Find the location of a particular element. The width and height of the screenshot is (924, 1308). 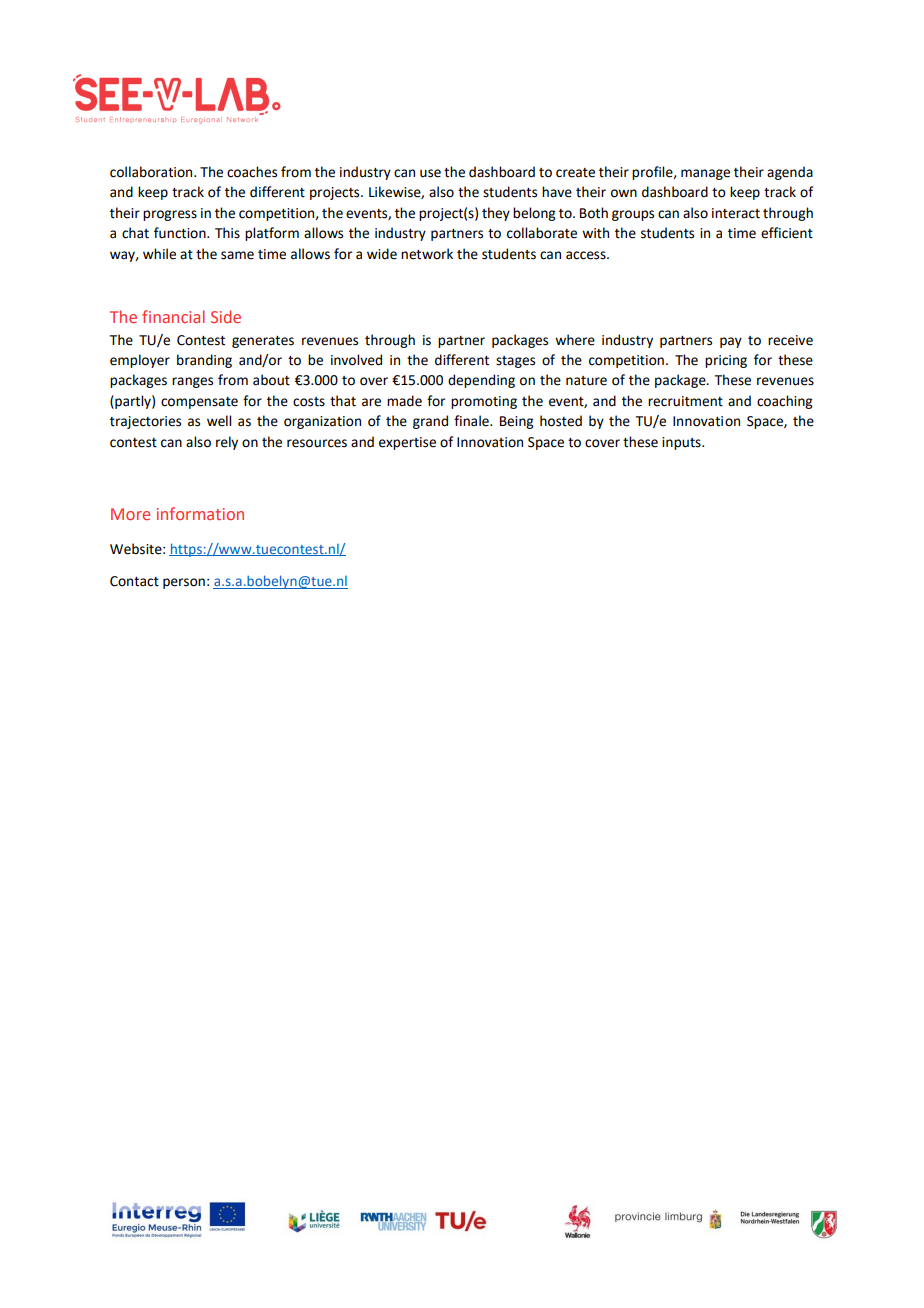

pay is located at coordinates (731, 342).
